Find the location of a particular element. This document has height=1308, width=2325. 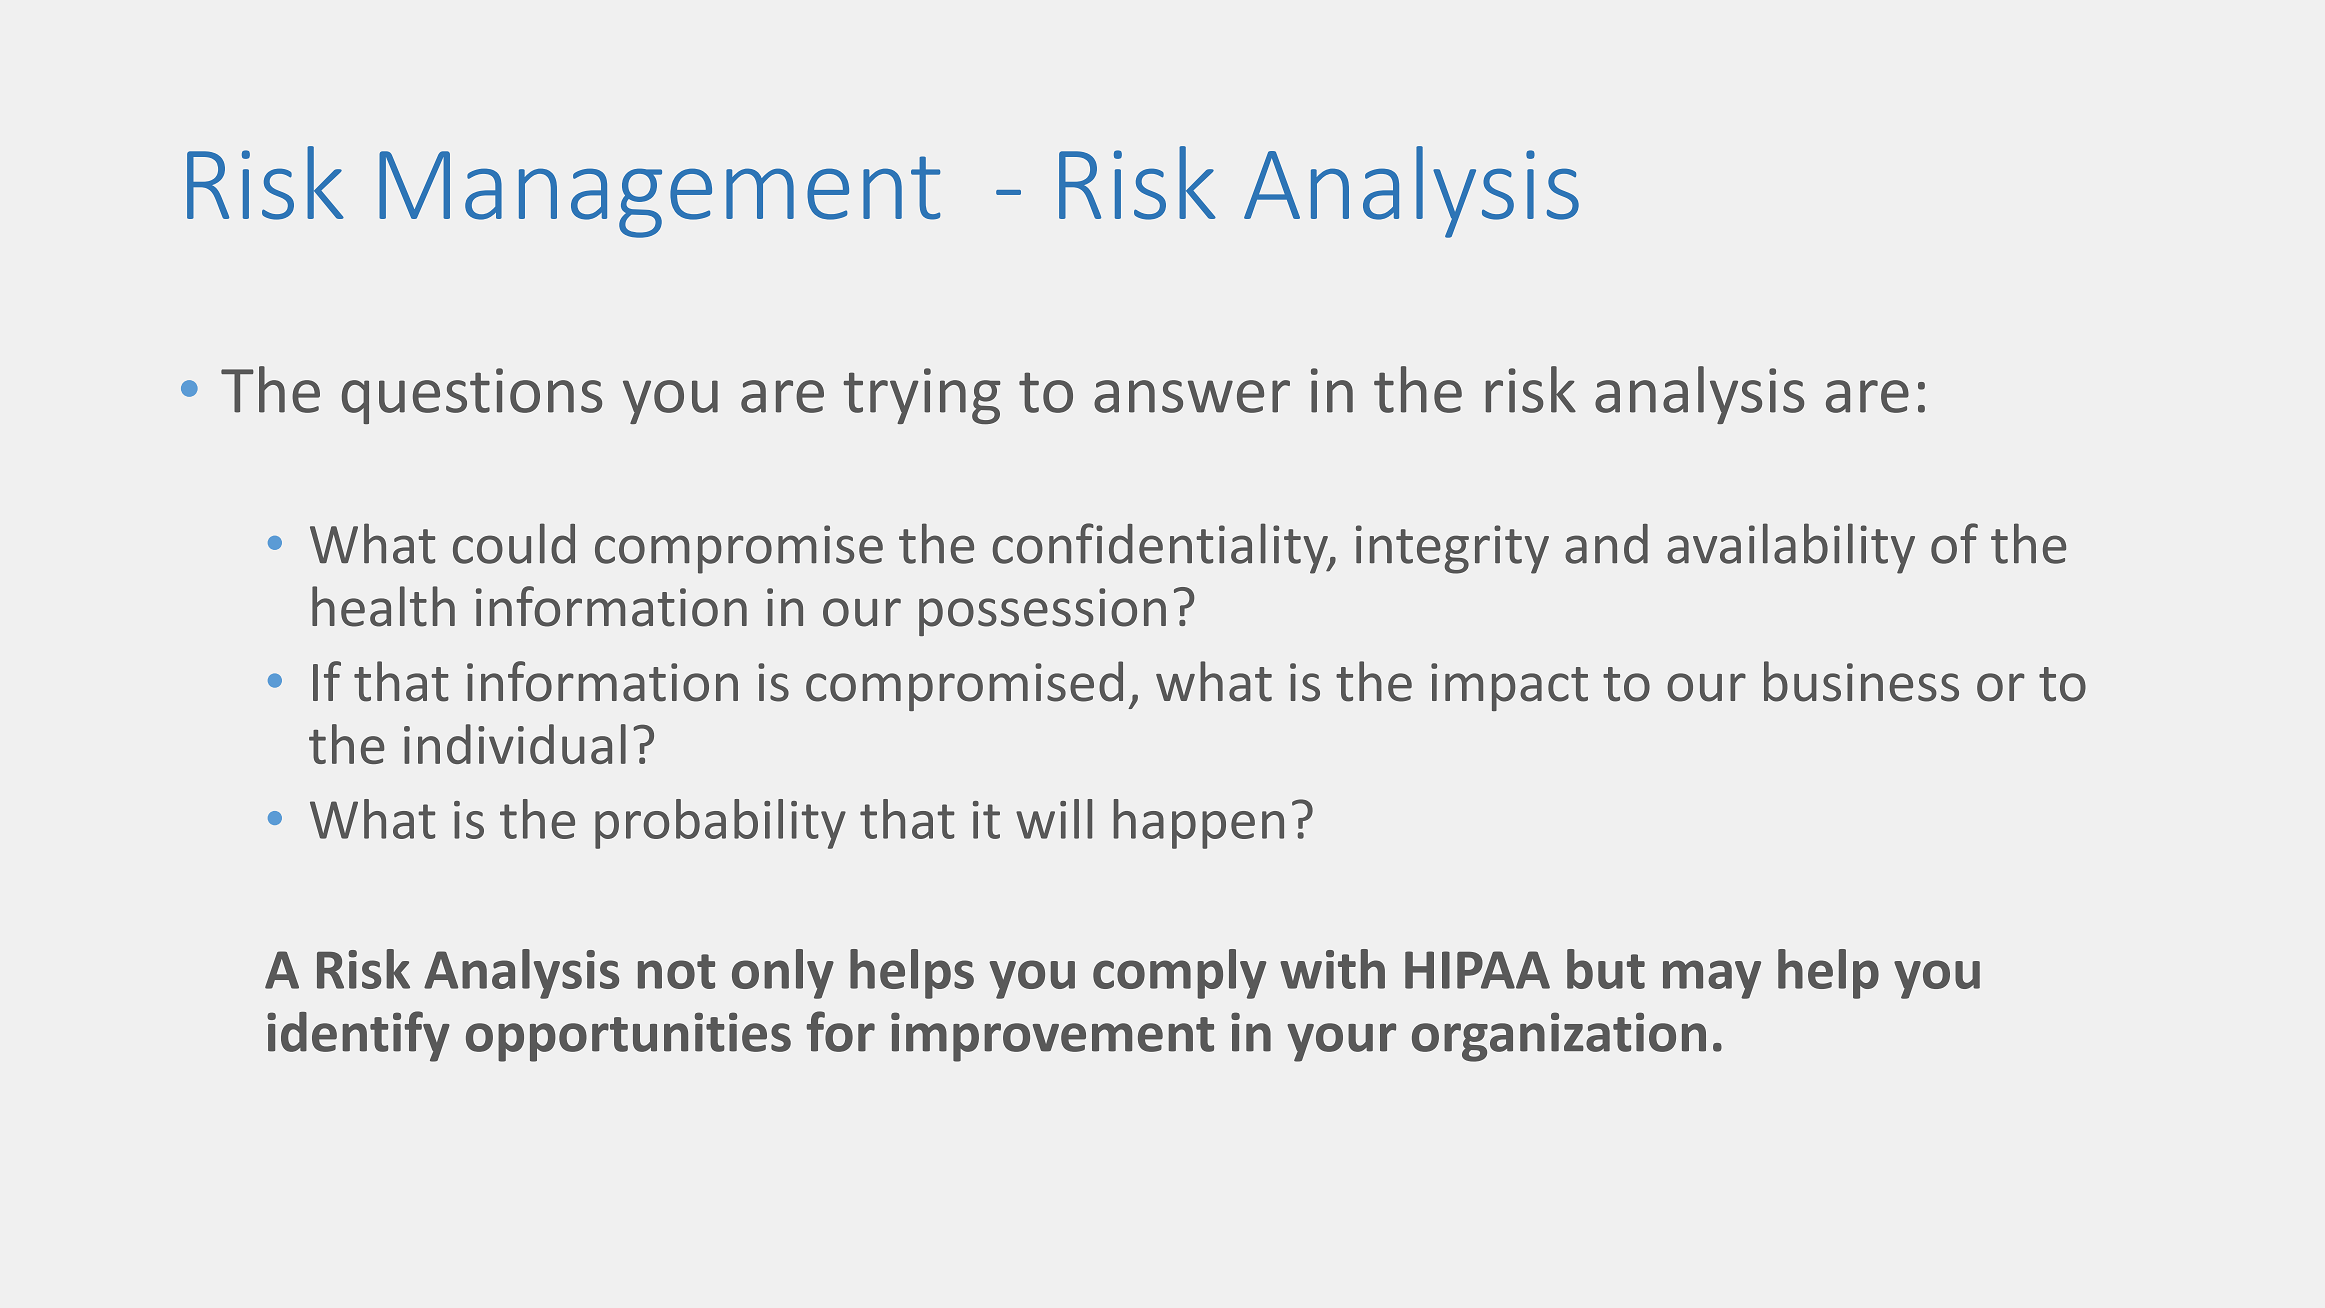

but is located at coordinates (1606, 969).
